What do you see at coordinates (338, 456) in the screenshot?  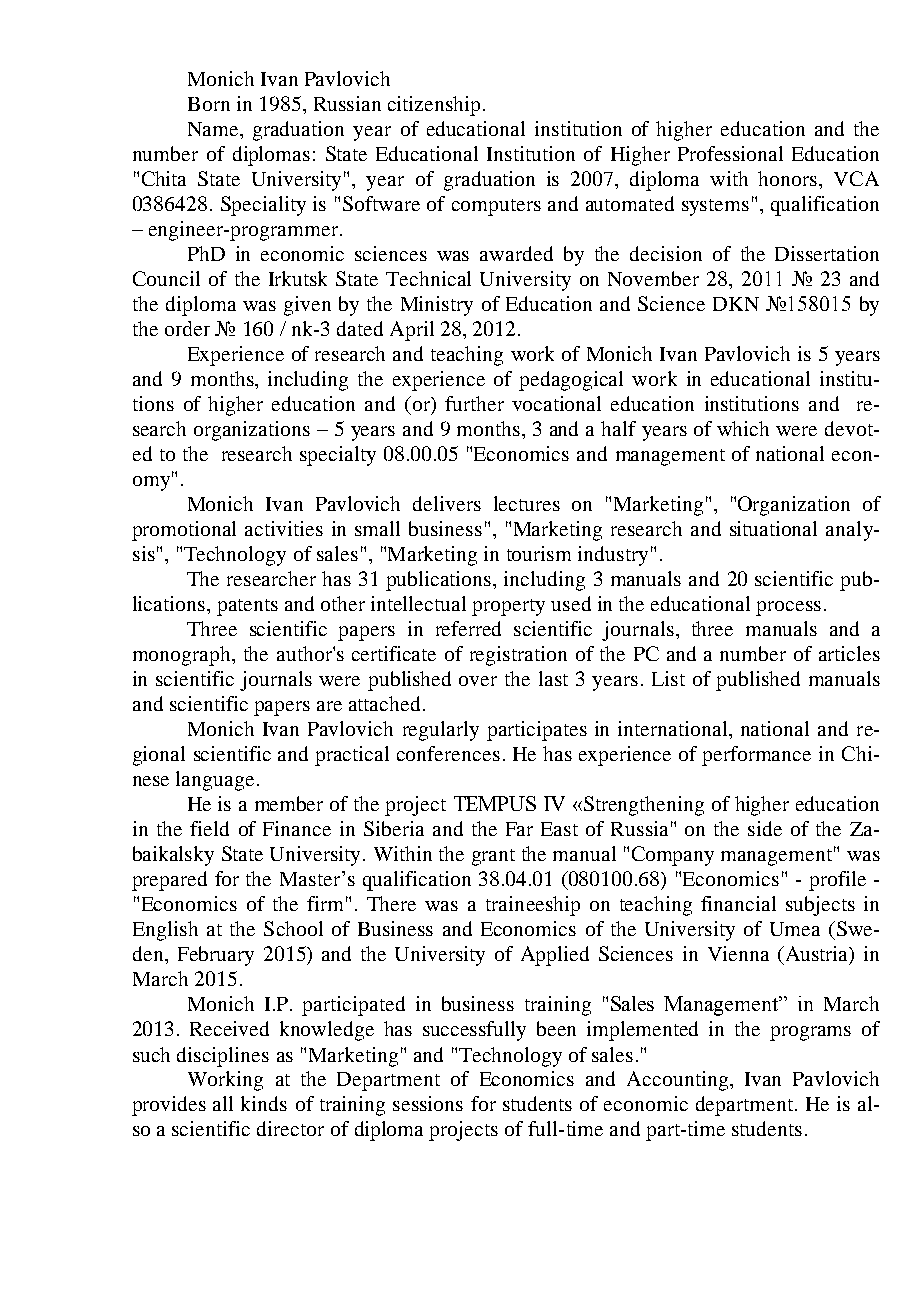 I see `specialty` at bounding box center [338, 456].
